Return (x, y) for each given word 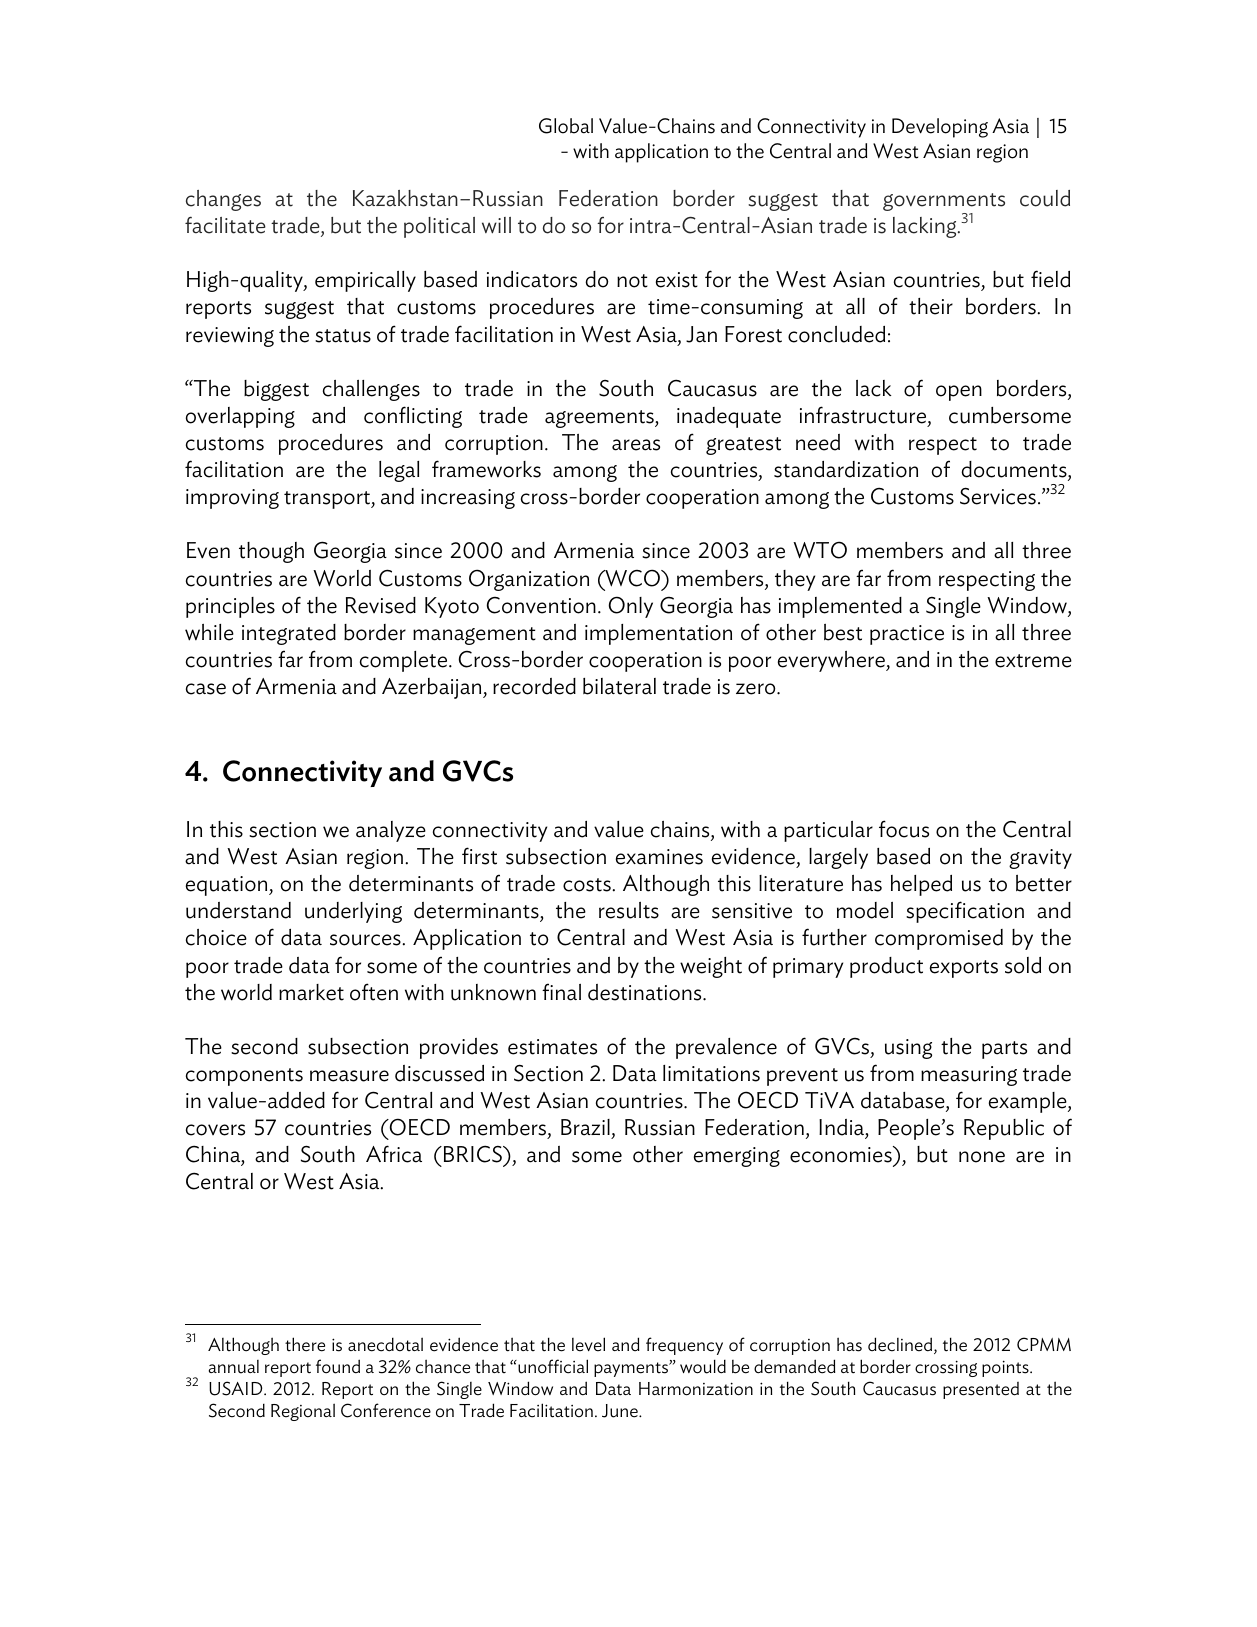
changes (223, 200)
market (311, 992)
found (338, 1366)
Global (566, 126)
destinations (646, 992)
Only (631, 607)
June (621, 1411)
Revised (381, 605)
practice (907, 635)
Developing (940, 128)
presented (981, 1390)
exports (964, 969)
